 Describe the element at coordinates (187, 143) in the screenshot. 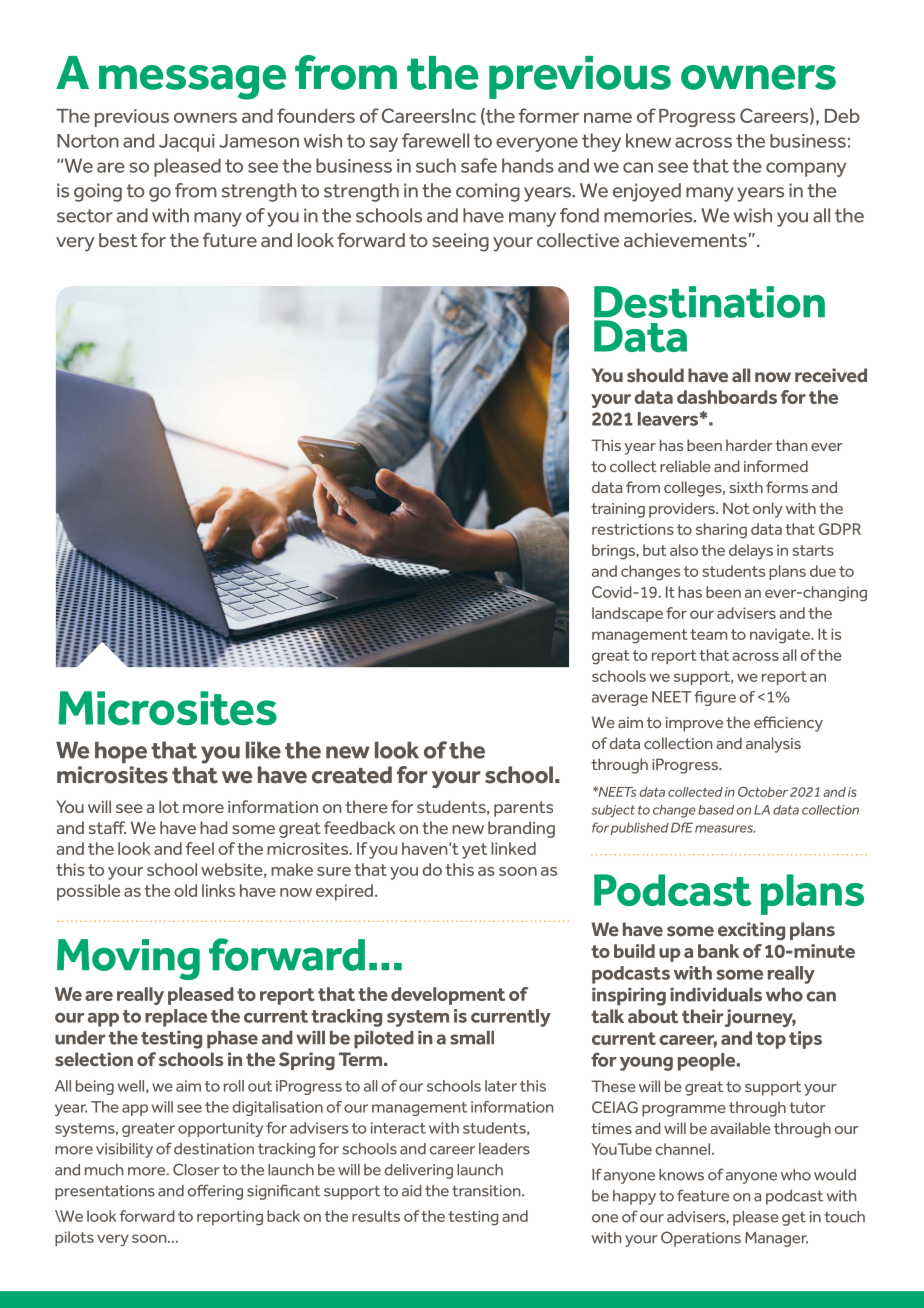

I see `Jacqui` at that location.
